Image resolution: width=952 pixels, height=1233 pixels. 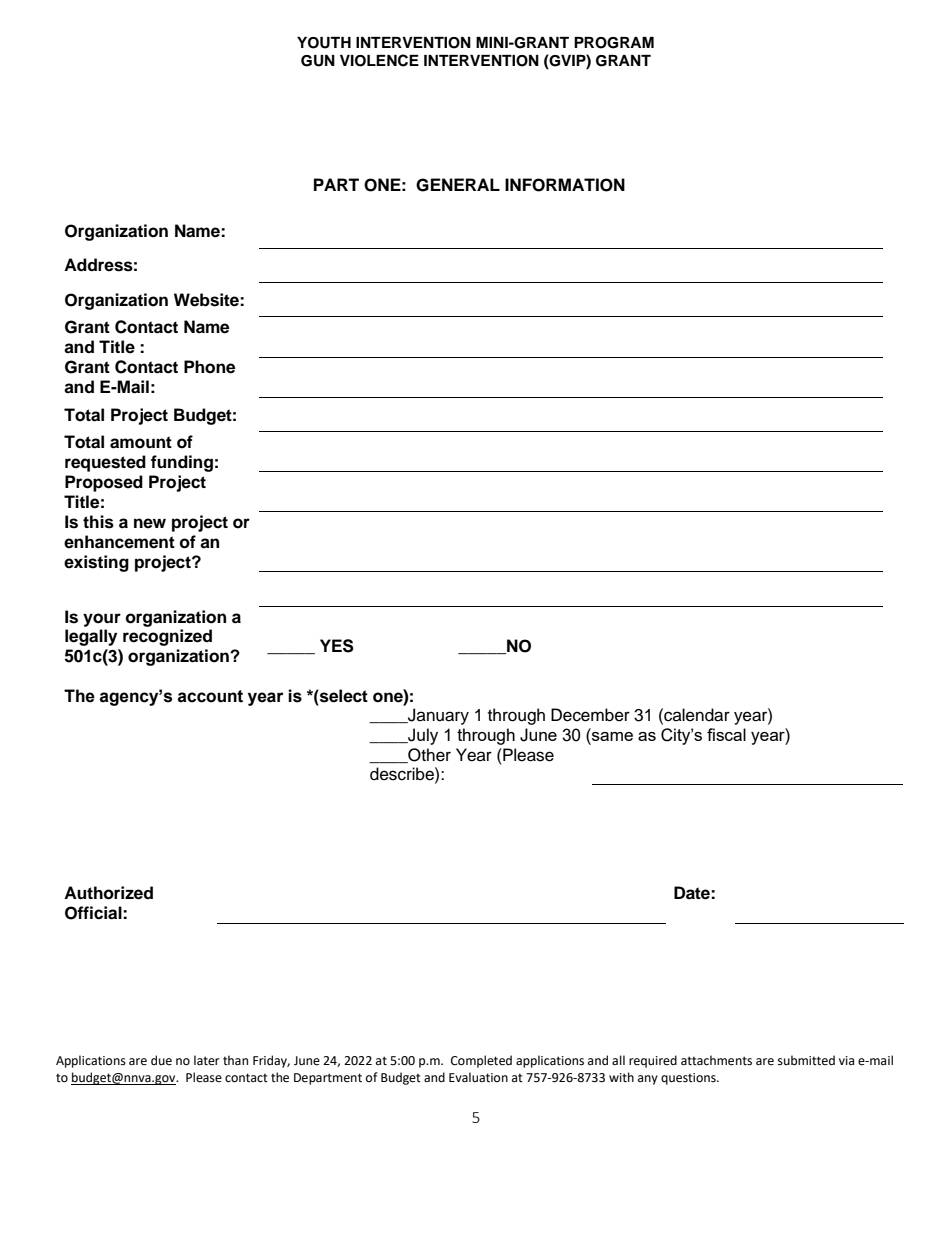 What do you see at coordinates (590, 715) in the page?
I see `December` at bounding box center [590, 715].
